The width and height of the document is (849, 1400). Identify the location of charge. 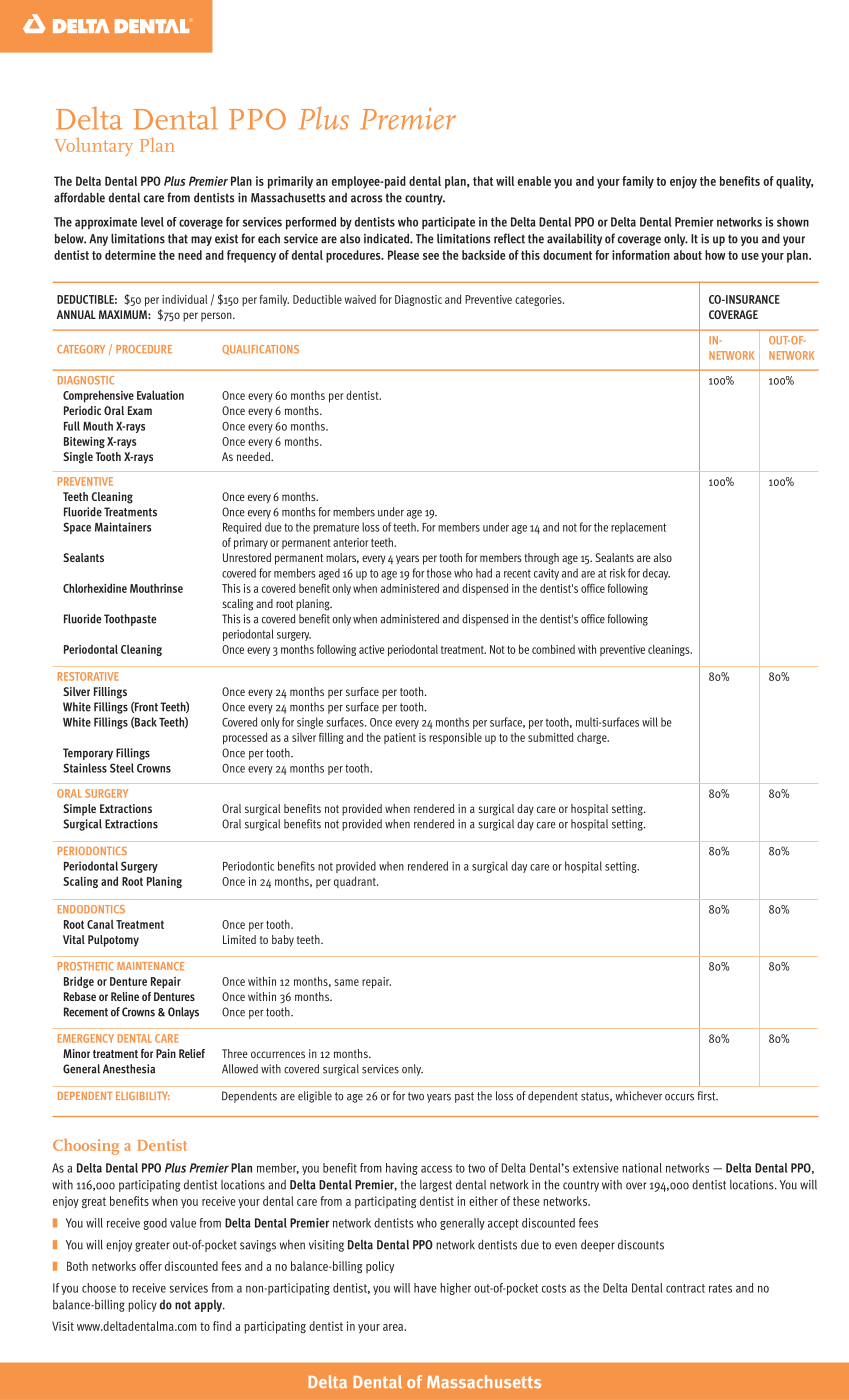
(593, 738).
